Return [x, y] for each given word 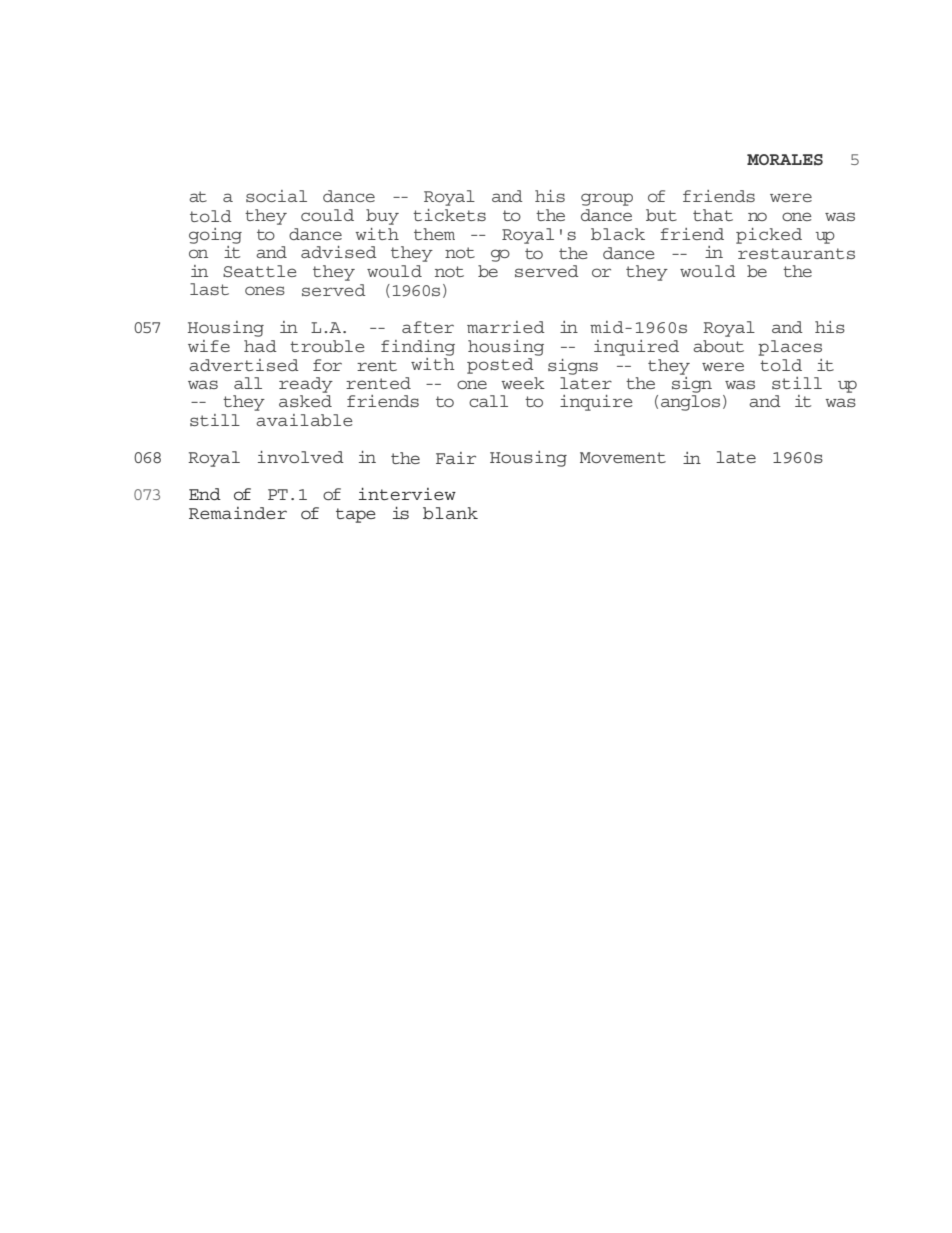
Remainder [238, 513]
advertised [244, 365]
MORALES [785, 159]
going [215, 236]
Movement [623, 457]
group [607, 199]
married [506, 327]
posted [500, 366]
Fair [456, 458]
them [434, 234]
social [276, 196]
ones [265, 290]
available [304, 420]
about [718, 346]
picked [769, 236]
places [790, 348]
